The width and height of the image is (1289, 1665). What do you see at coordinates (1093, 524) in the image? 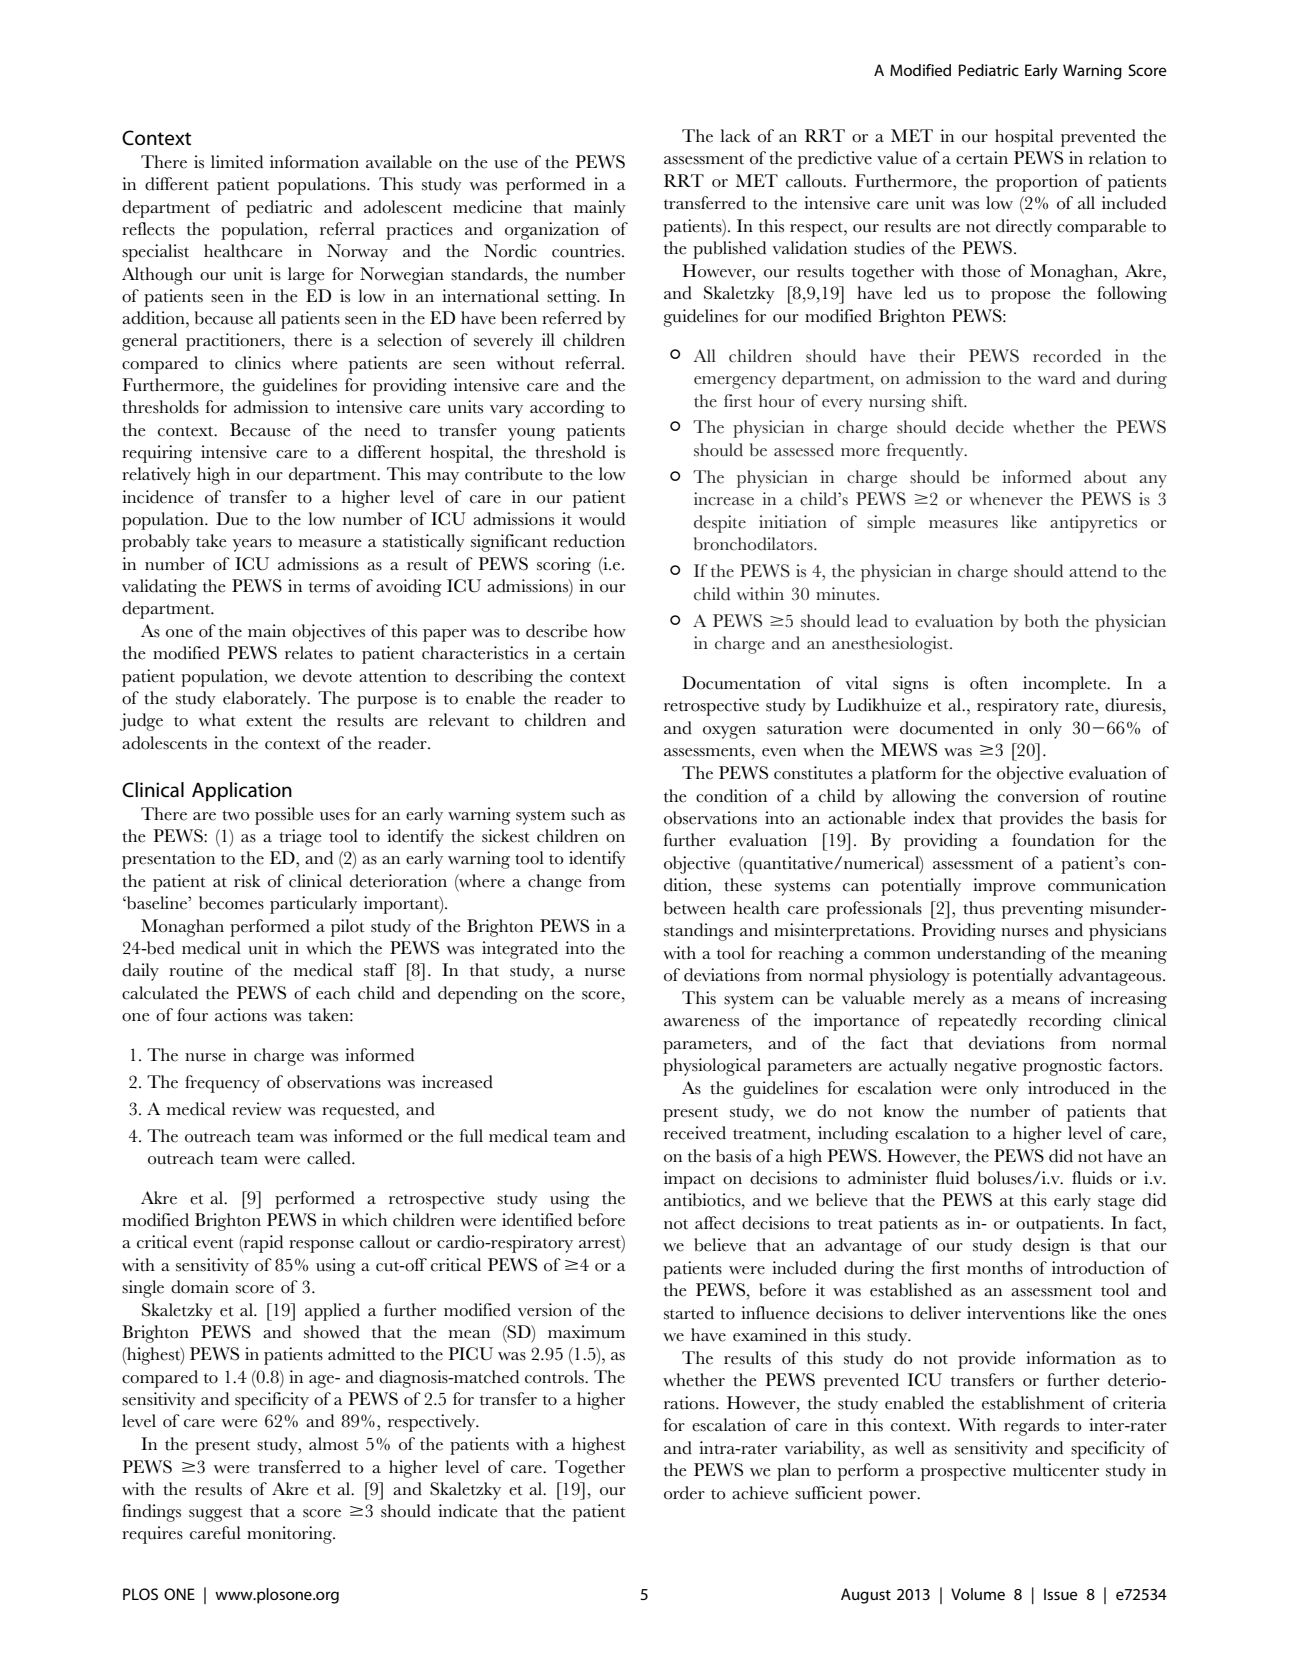
I see `antipyretics` at bounding box center [1093, 524].
